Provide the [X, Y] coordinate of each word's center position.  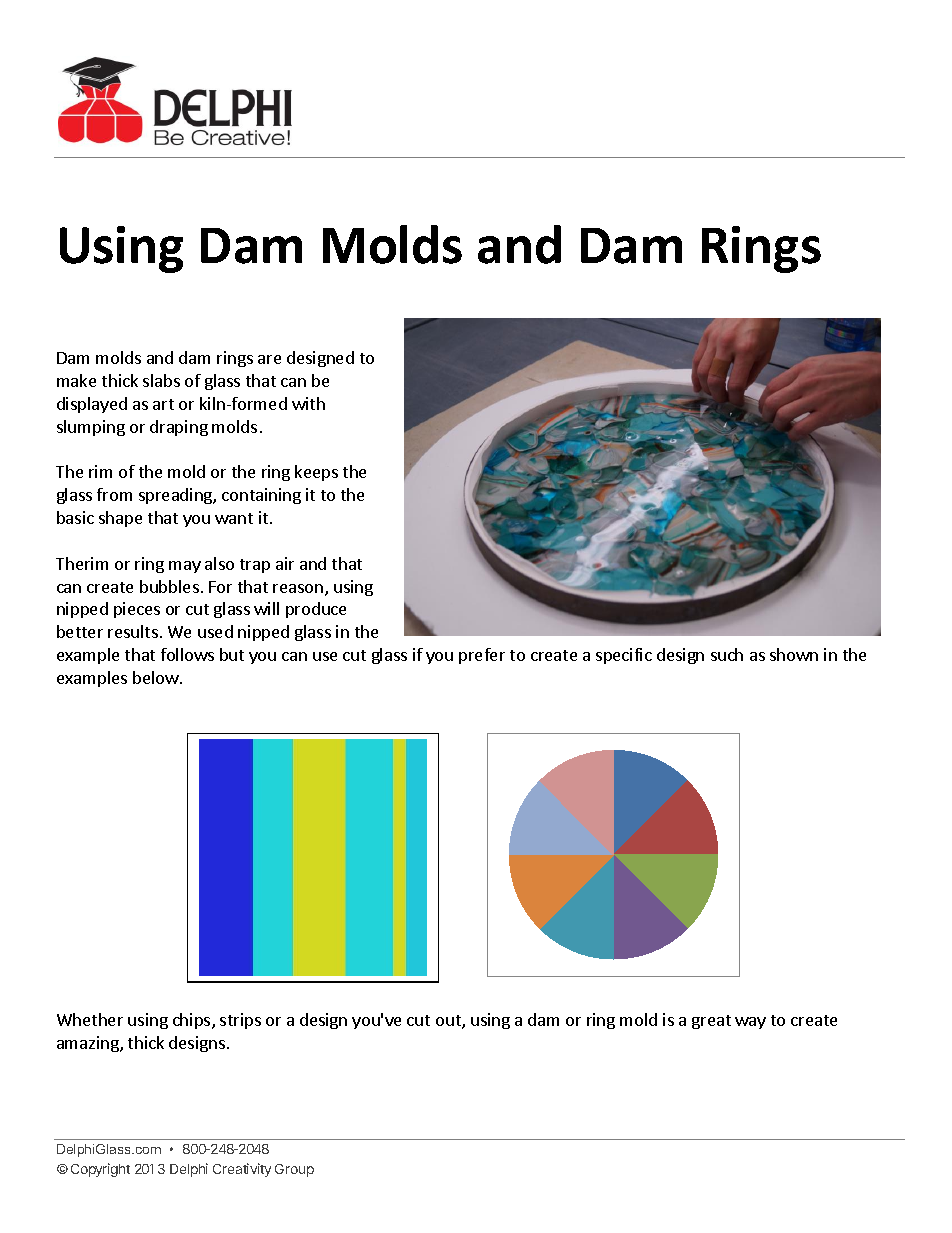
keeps [316, 473]
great [711, 1022]
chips [193, 1021]
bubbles [169, 586]
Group [294, 1170]
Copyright [100, 1170]
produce [316, 610]
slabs [161, 380]
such [727, 654]
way [750, 1023]
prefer [482, 656]
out [449, 1022]
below [157, 677]
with [308, 403]
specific [624, 656]
